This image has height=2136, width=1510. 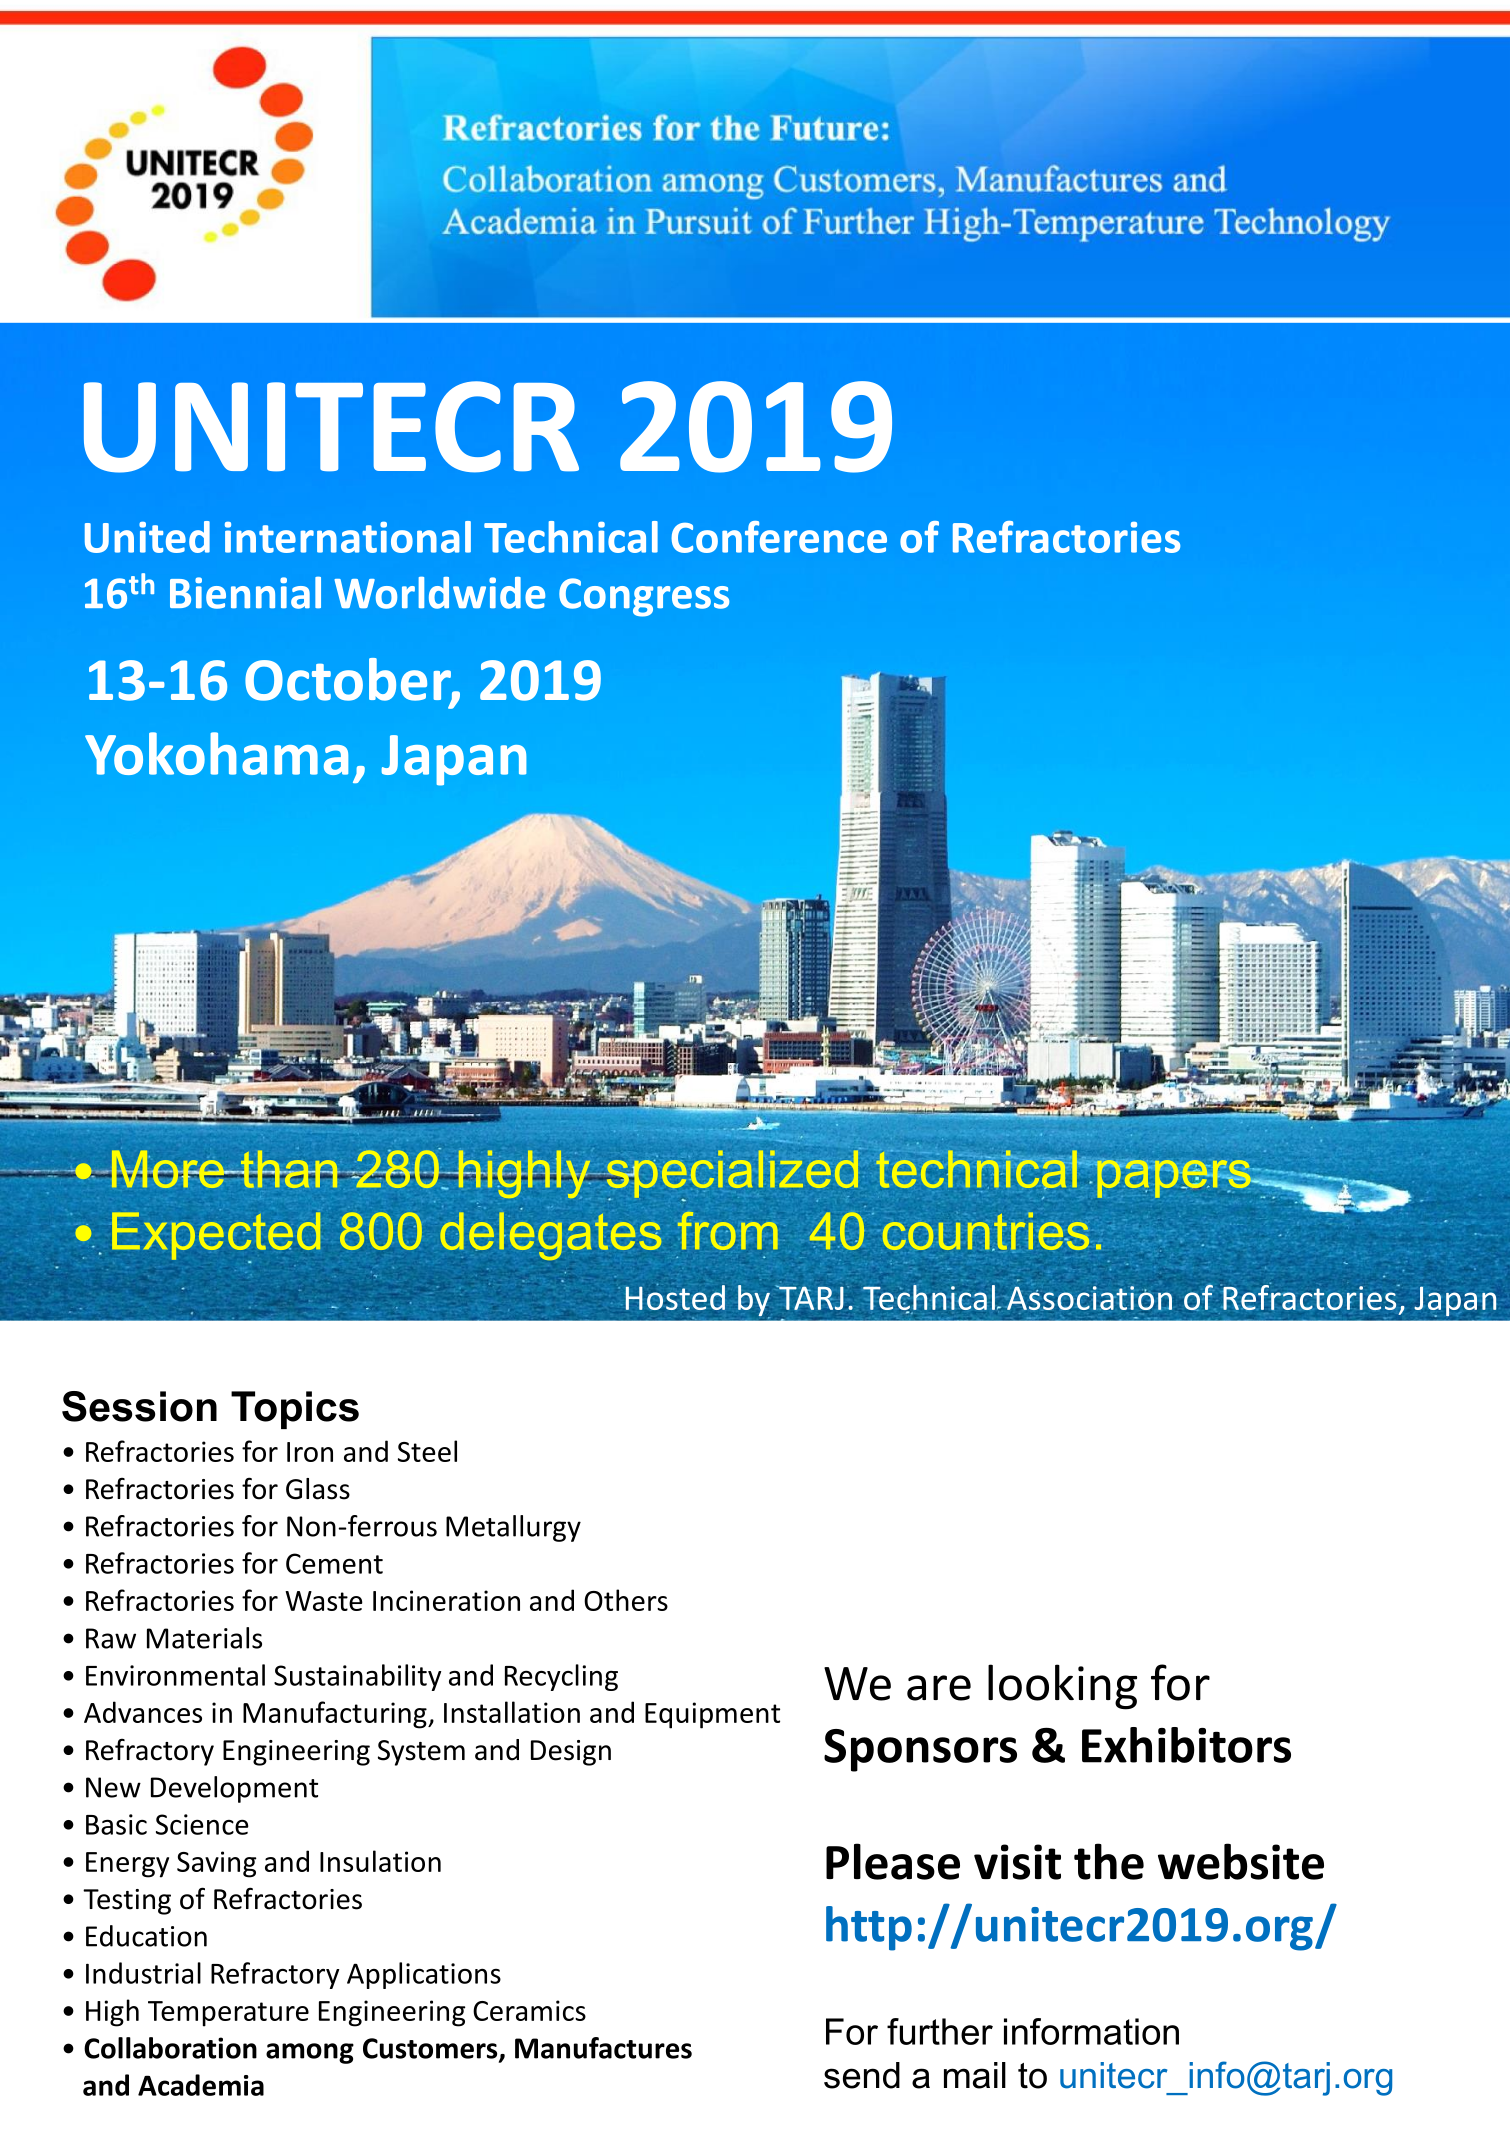 What do you see at coordinates (1062, 1687) in the image?
I see `looking` at bounding box center [1062, 1687].
